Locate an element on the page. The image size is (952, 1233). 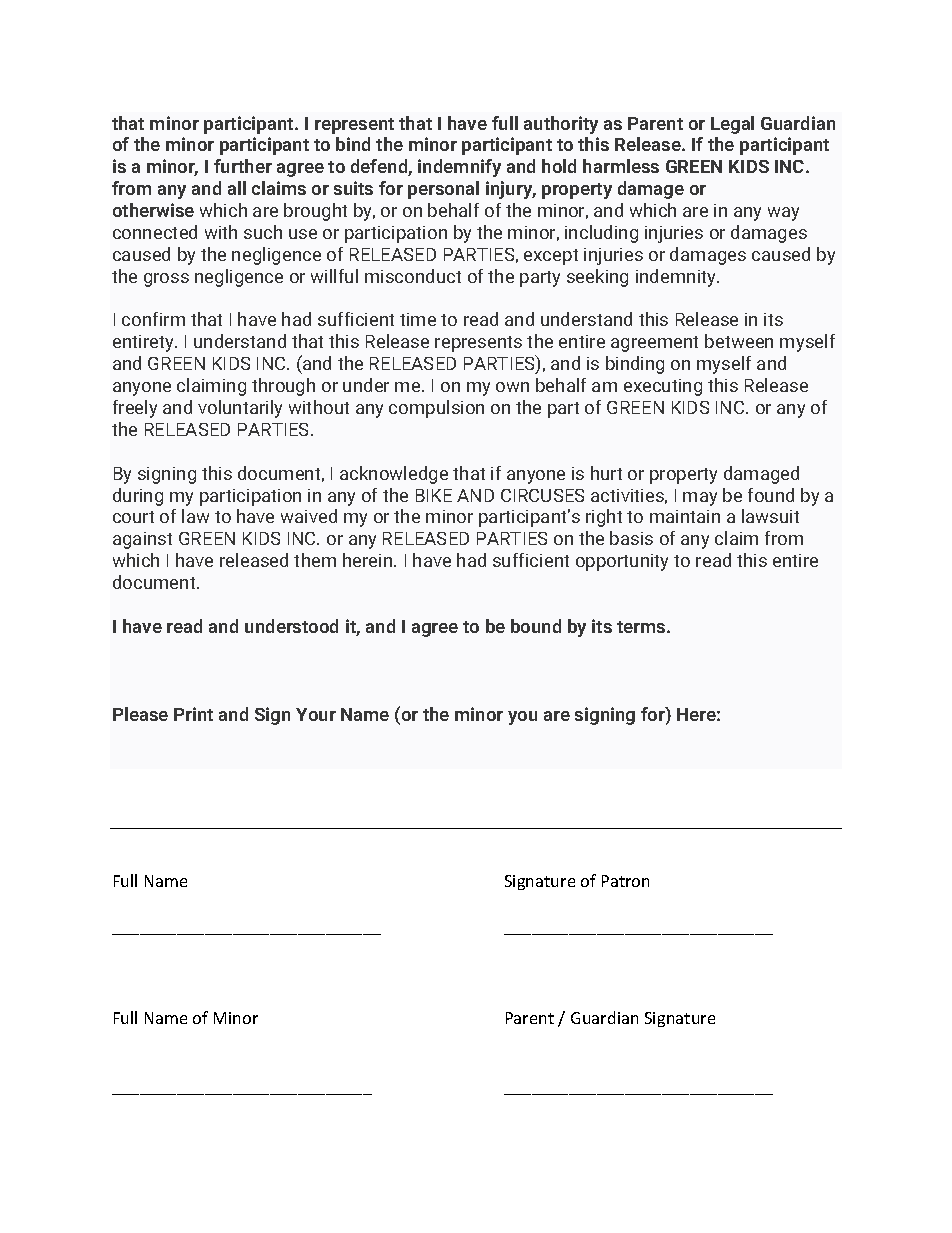
Legal is located at coordinates (732, 125).
